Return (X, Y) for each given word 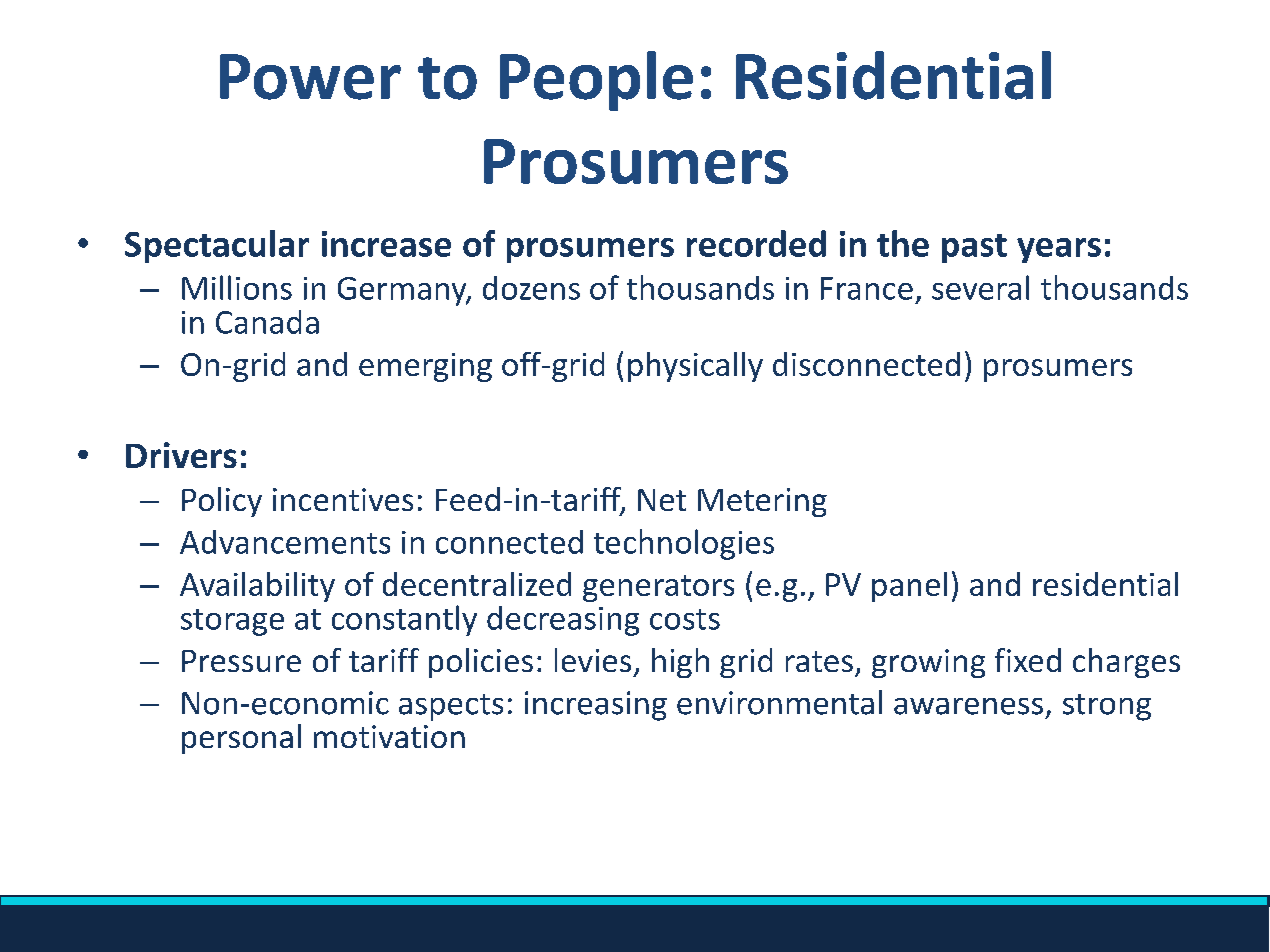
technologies (684, 544)
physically (695, 367)
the (903, 243)
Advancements (285, 542)
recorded (756, 243)
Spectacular (217, 246)
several (980, 287)
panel (909, 587)
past (974, 248)
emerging (425, 367)
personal (241, 739)
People (596, 81)
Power (310, 77)
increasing (596, 706)
